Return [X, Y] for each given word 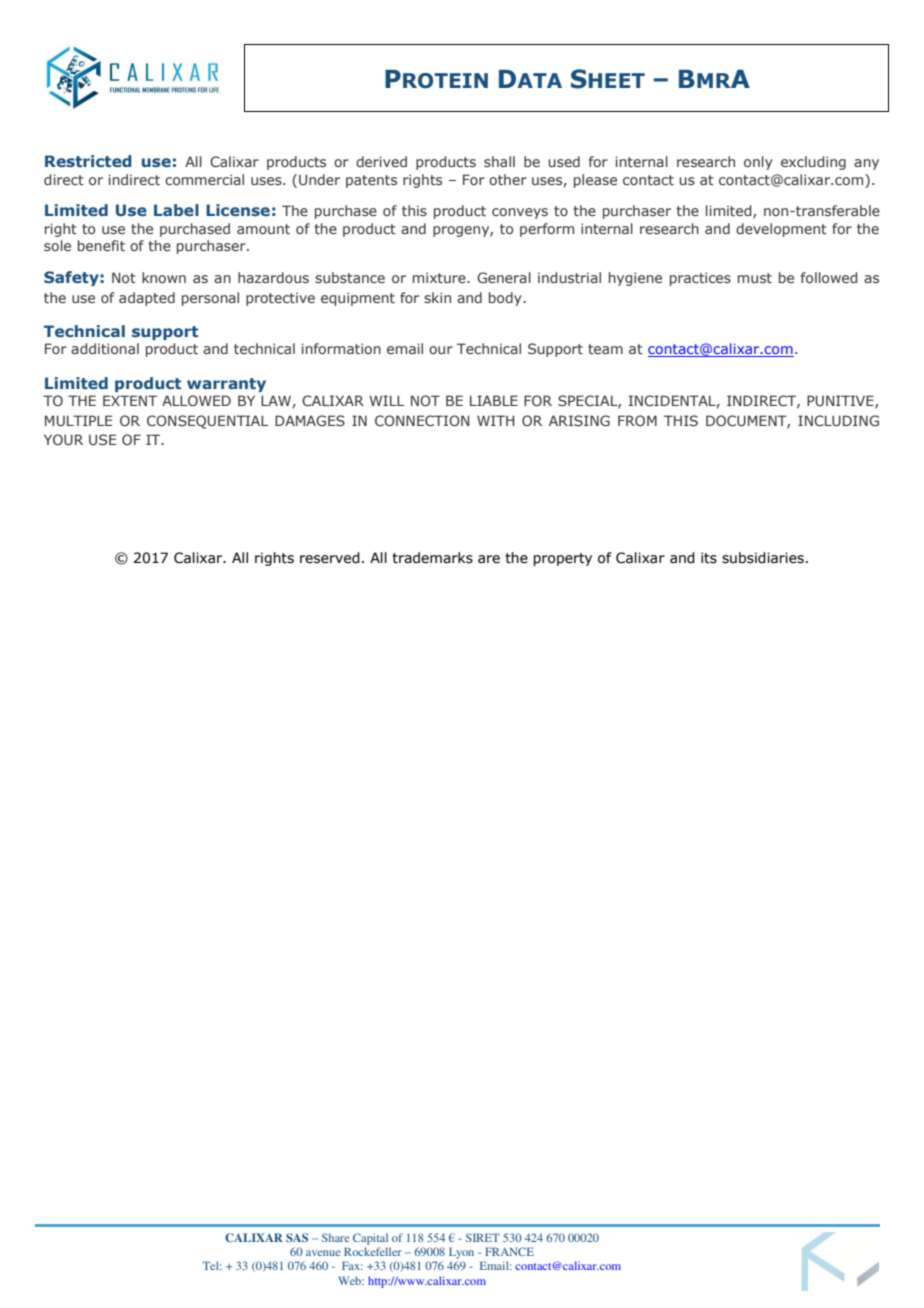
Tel [212, 1265]
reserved [330, 558]
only [758, 163]
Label [176, 210]
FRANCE [509, 1251]
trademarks [432, 558]
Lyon [461, 1253]
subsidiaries [763, 558]
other [508, 179]
